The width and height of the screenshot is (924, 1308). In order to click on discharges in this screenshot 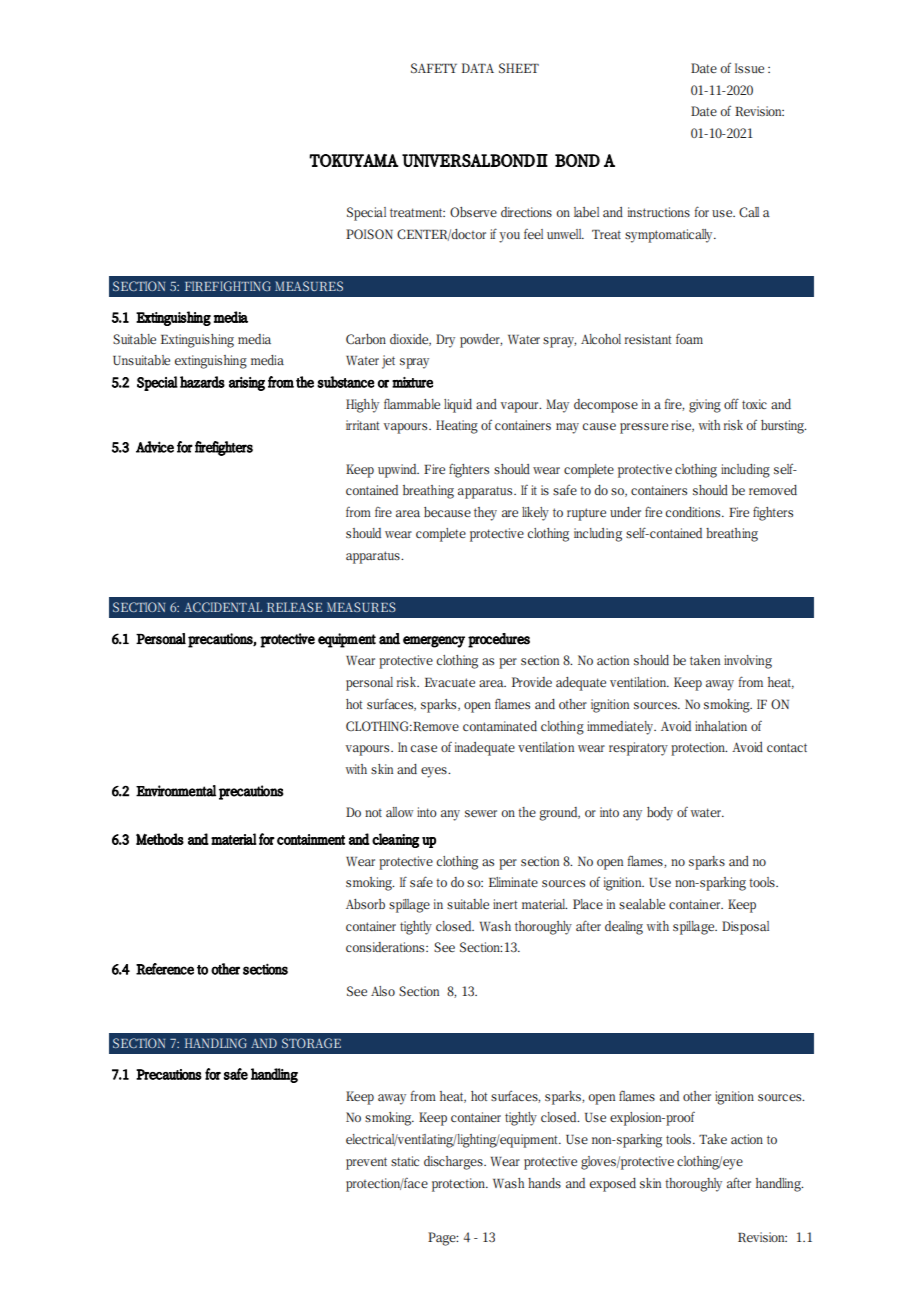, I will do `click(454, 1163)`.
